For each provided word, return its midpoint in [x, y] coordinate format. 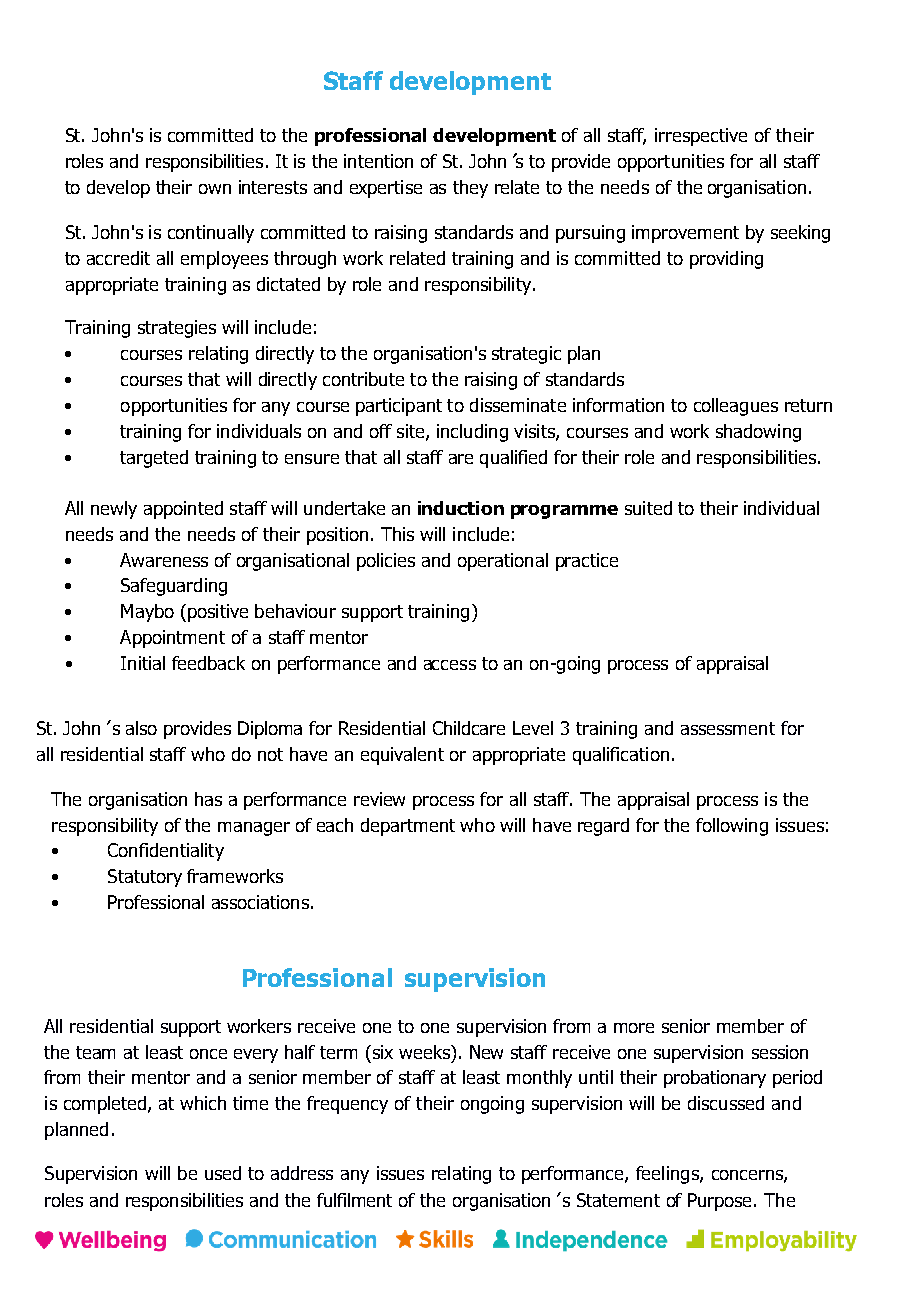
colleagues [736, 407]
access [450, 665]
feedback [208, 663]
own [215, 189]
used [223, 1173]
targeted [154, 459]
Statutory [145, 878]
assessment [728, 728]
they [470, 189]
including [472, 433]
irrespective [701, 137]
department [408, 827]
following [732, 827]
